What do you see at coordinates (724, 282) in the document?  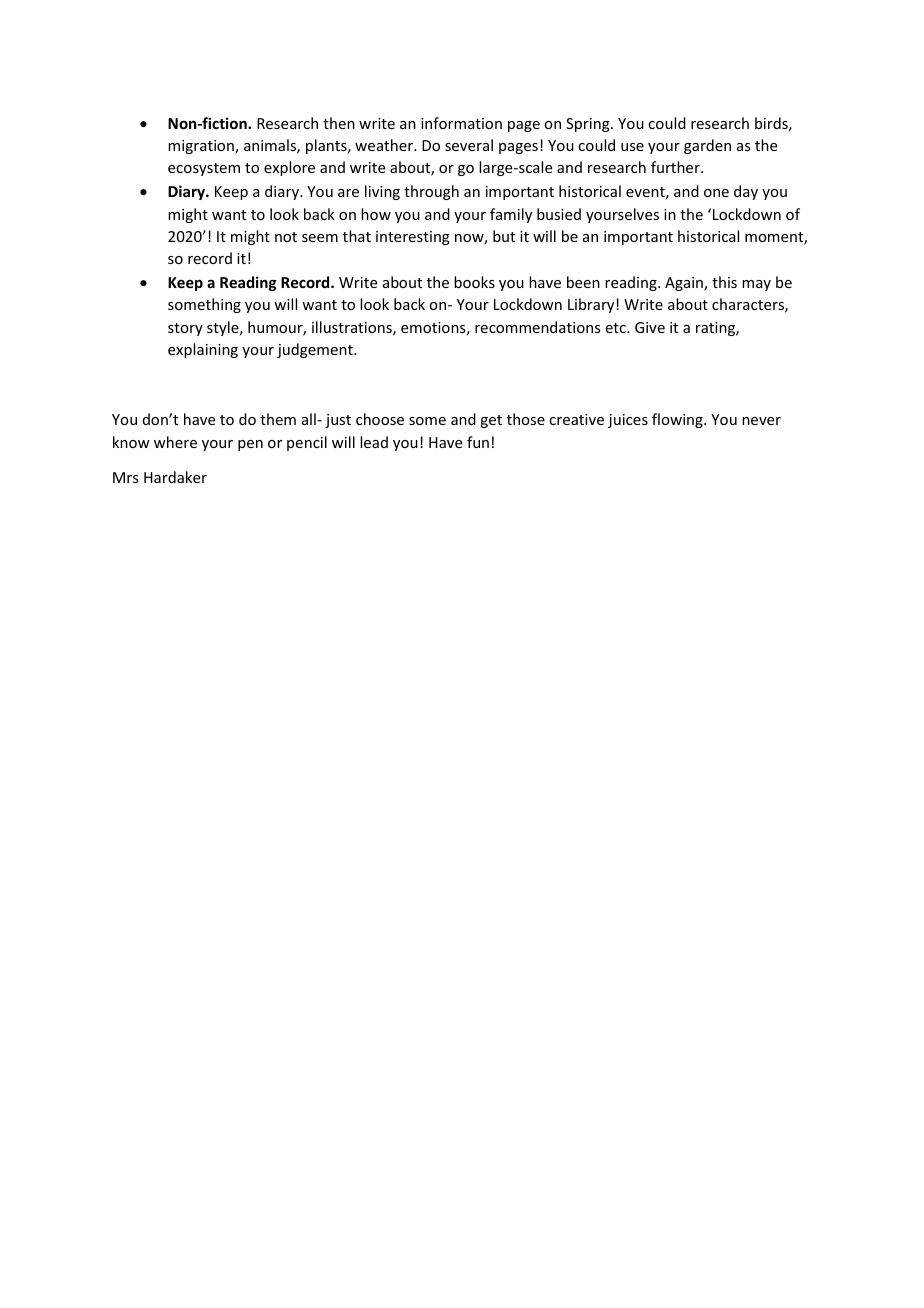 I see `this` at bounding box center [724, 282].
